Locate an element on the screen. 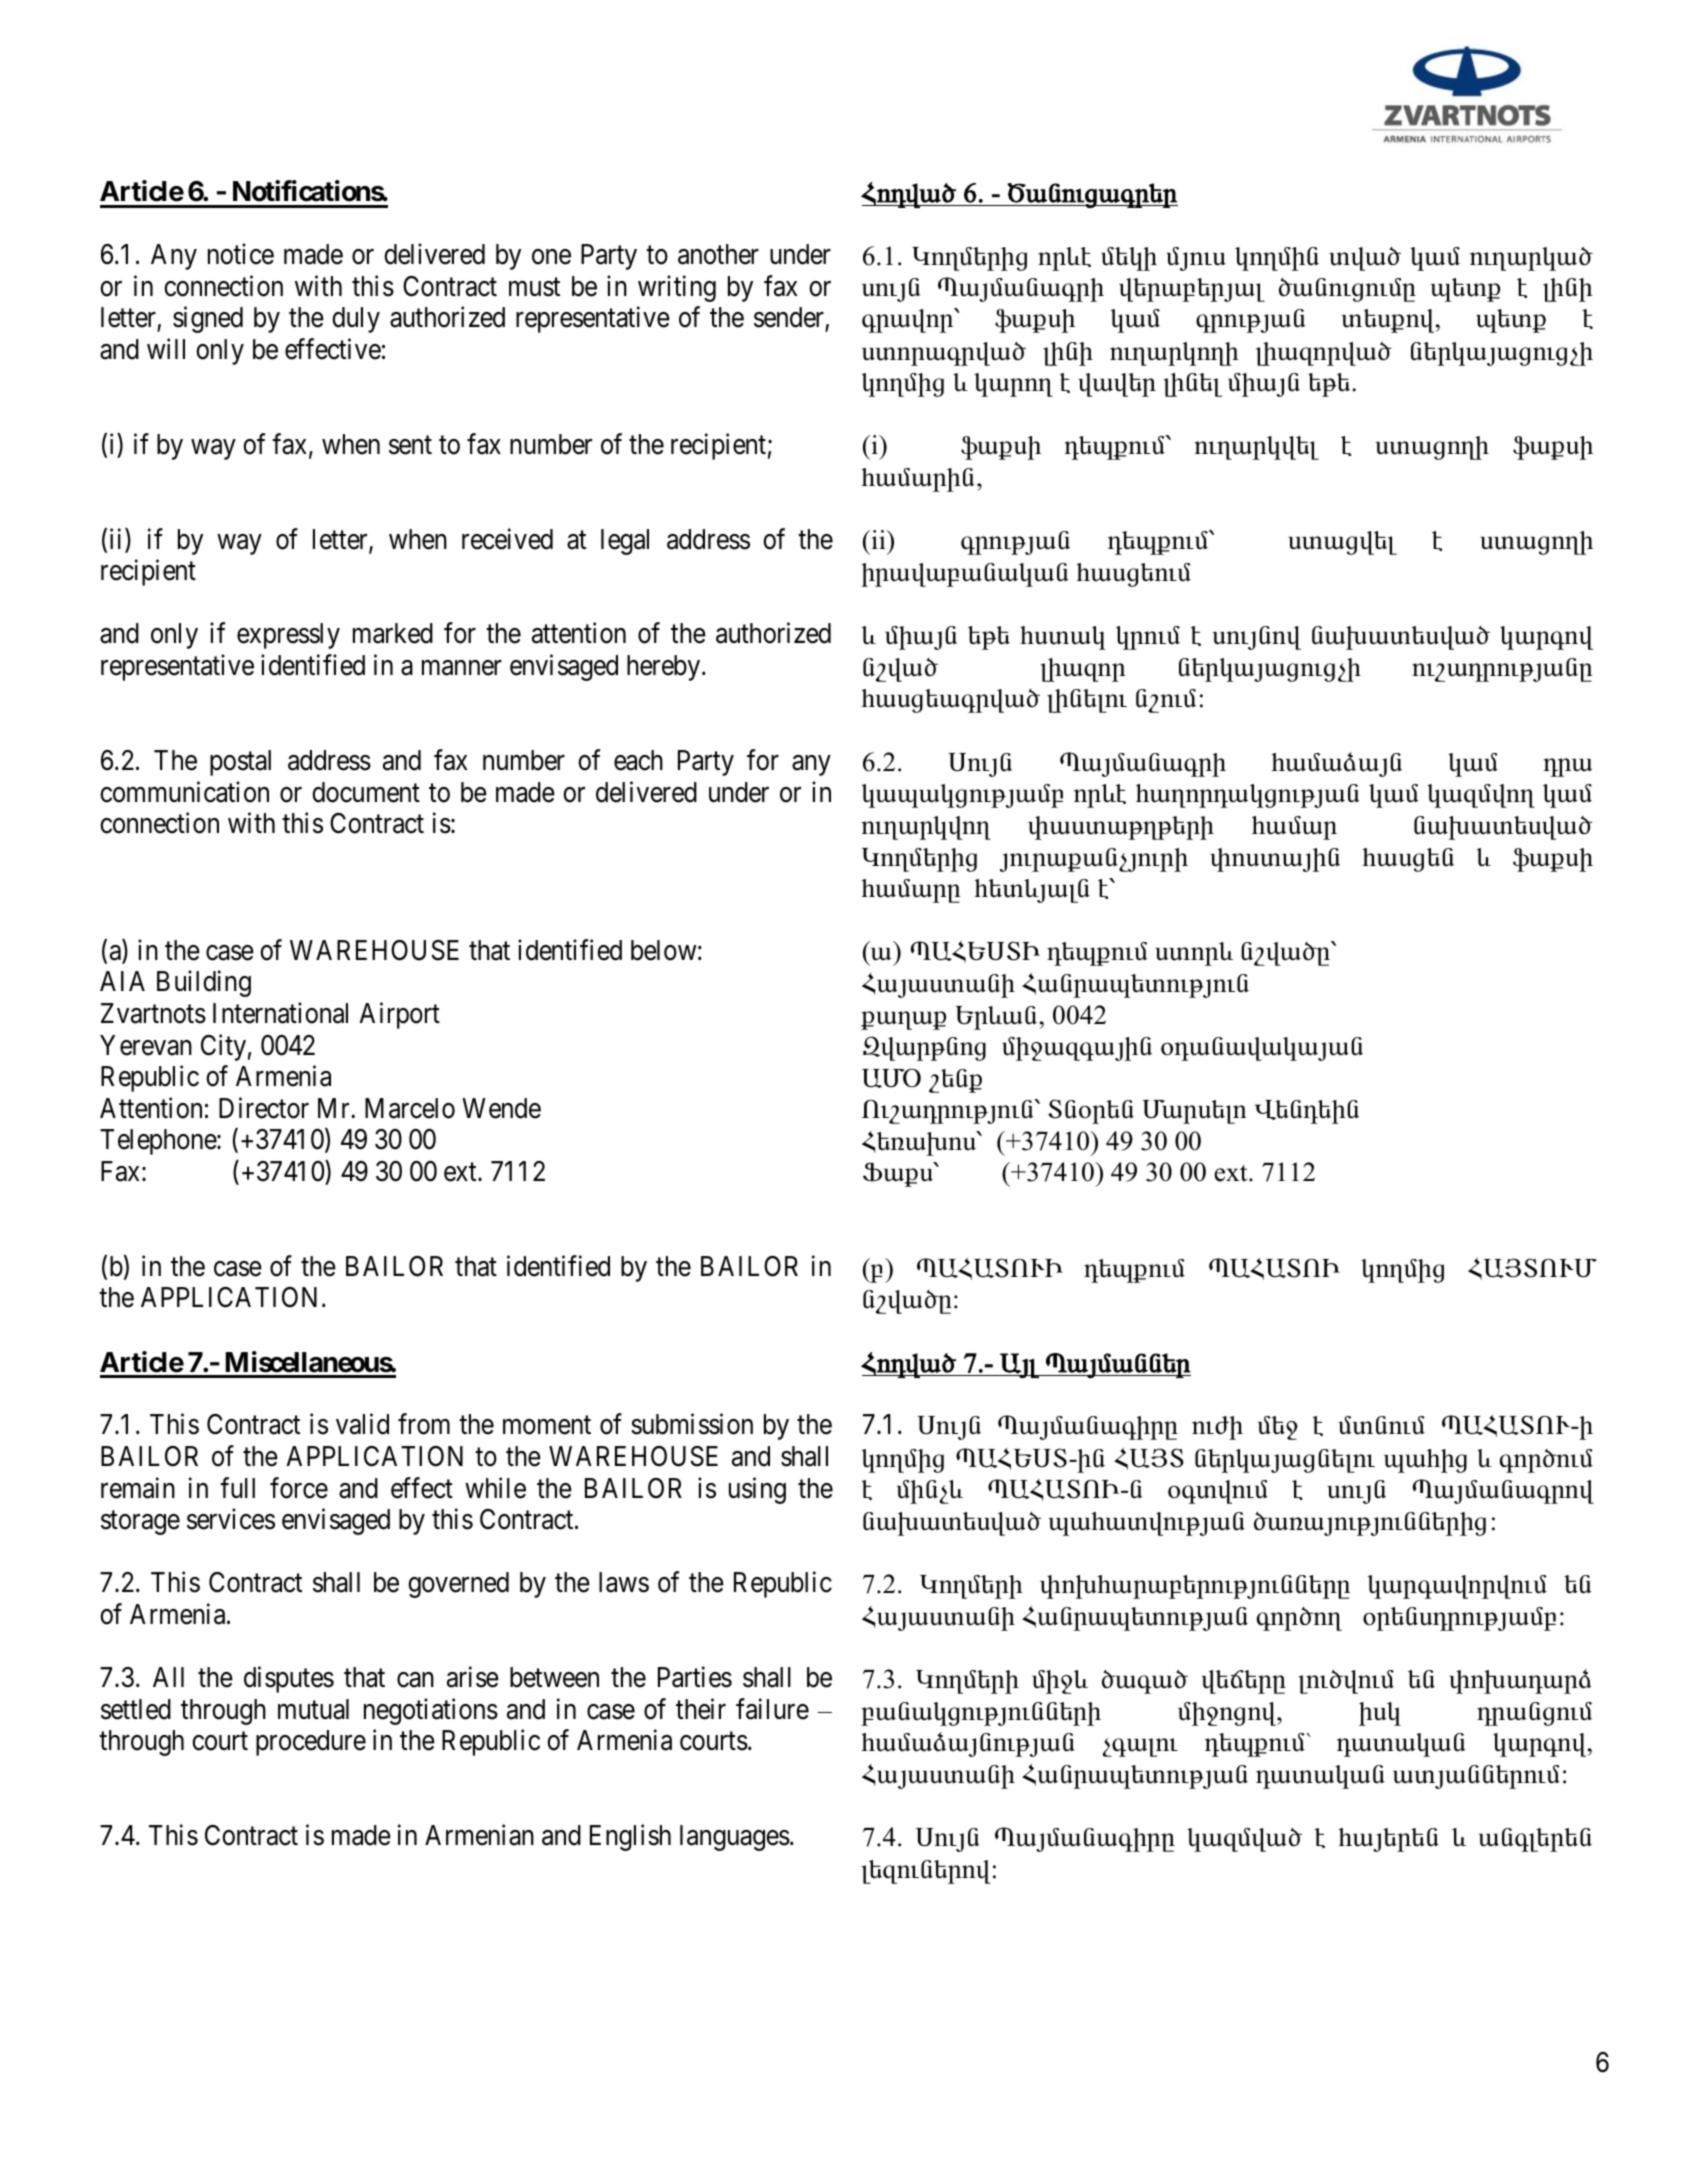 This screenshot has height=2178, width=1683. must is located at coordinates (534, 287).
